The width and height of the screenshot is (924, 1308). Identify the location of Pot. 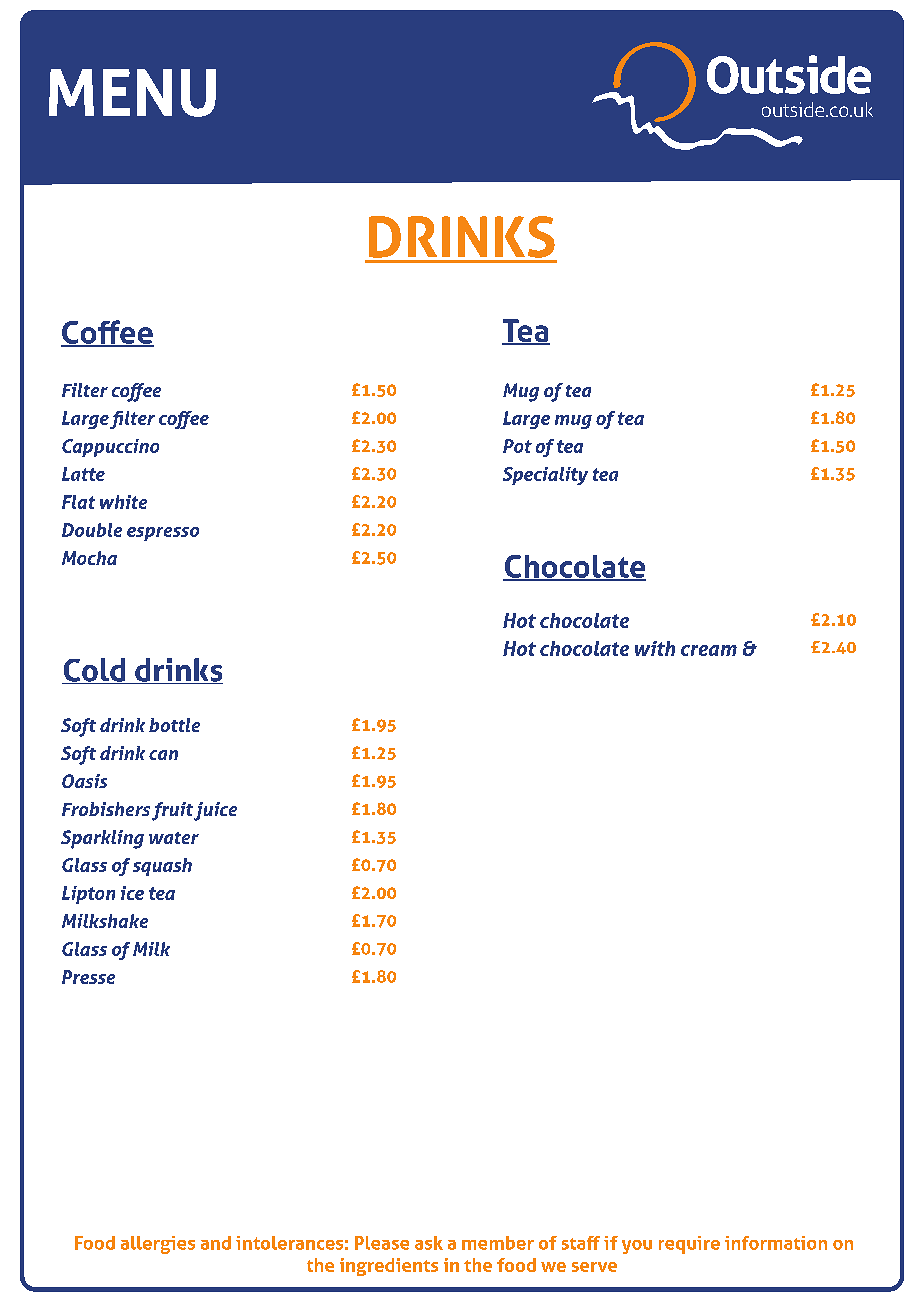
(517, 446).
